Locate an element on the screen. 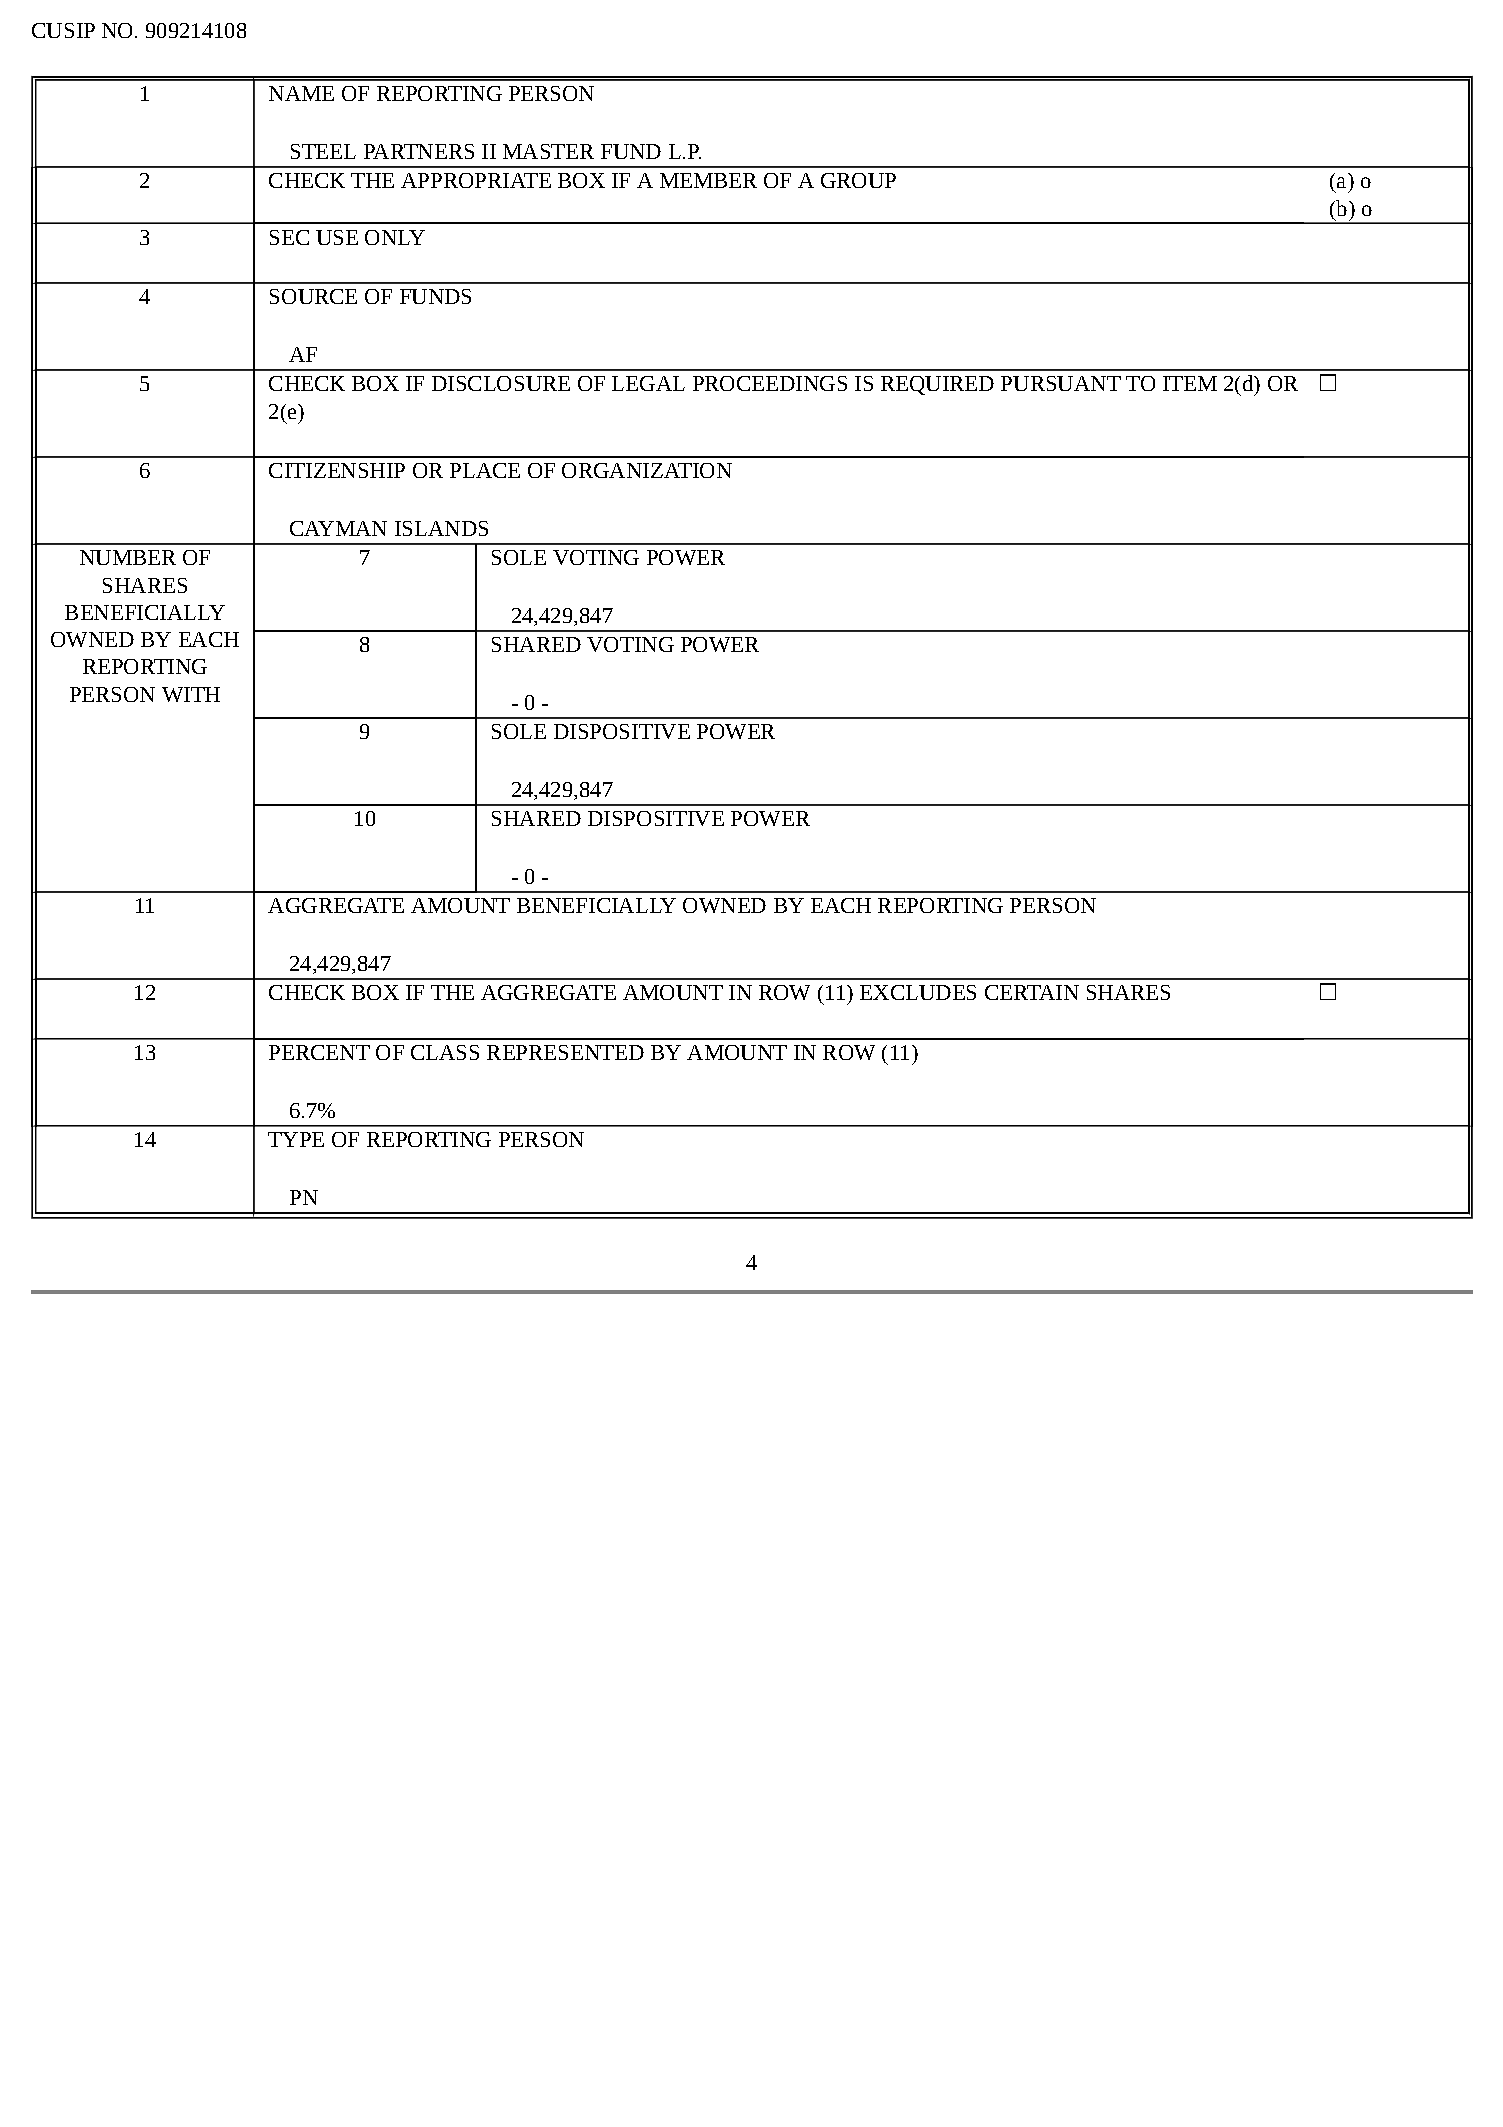 Image resolution: width=1503 pixels, height=2127 pixels. PURSUANT is located at coordinates (1061, 383).
